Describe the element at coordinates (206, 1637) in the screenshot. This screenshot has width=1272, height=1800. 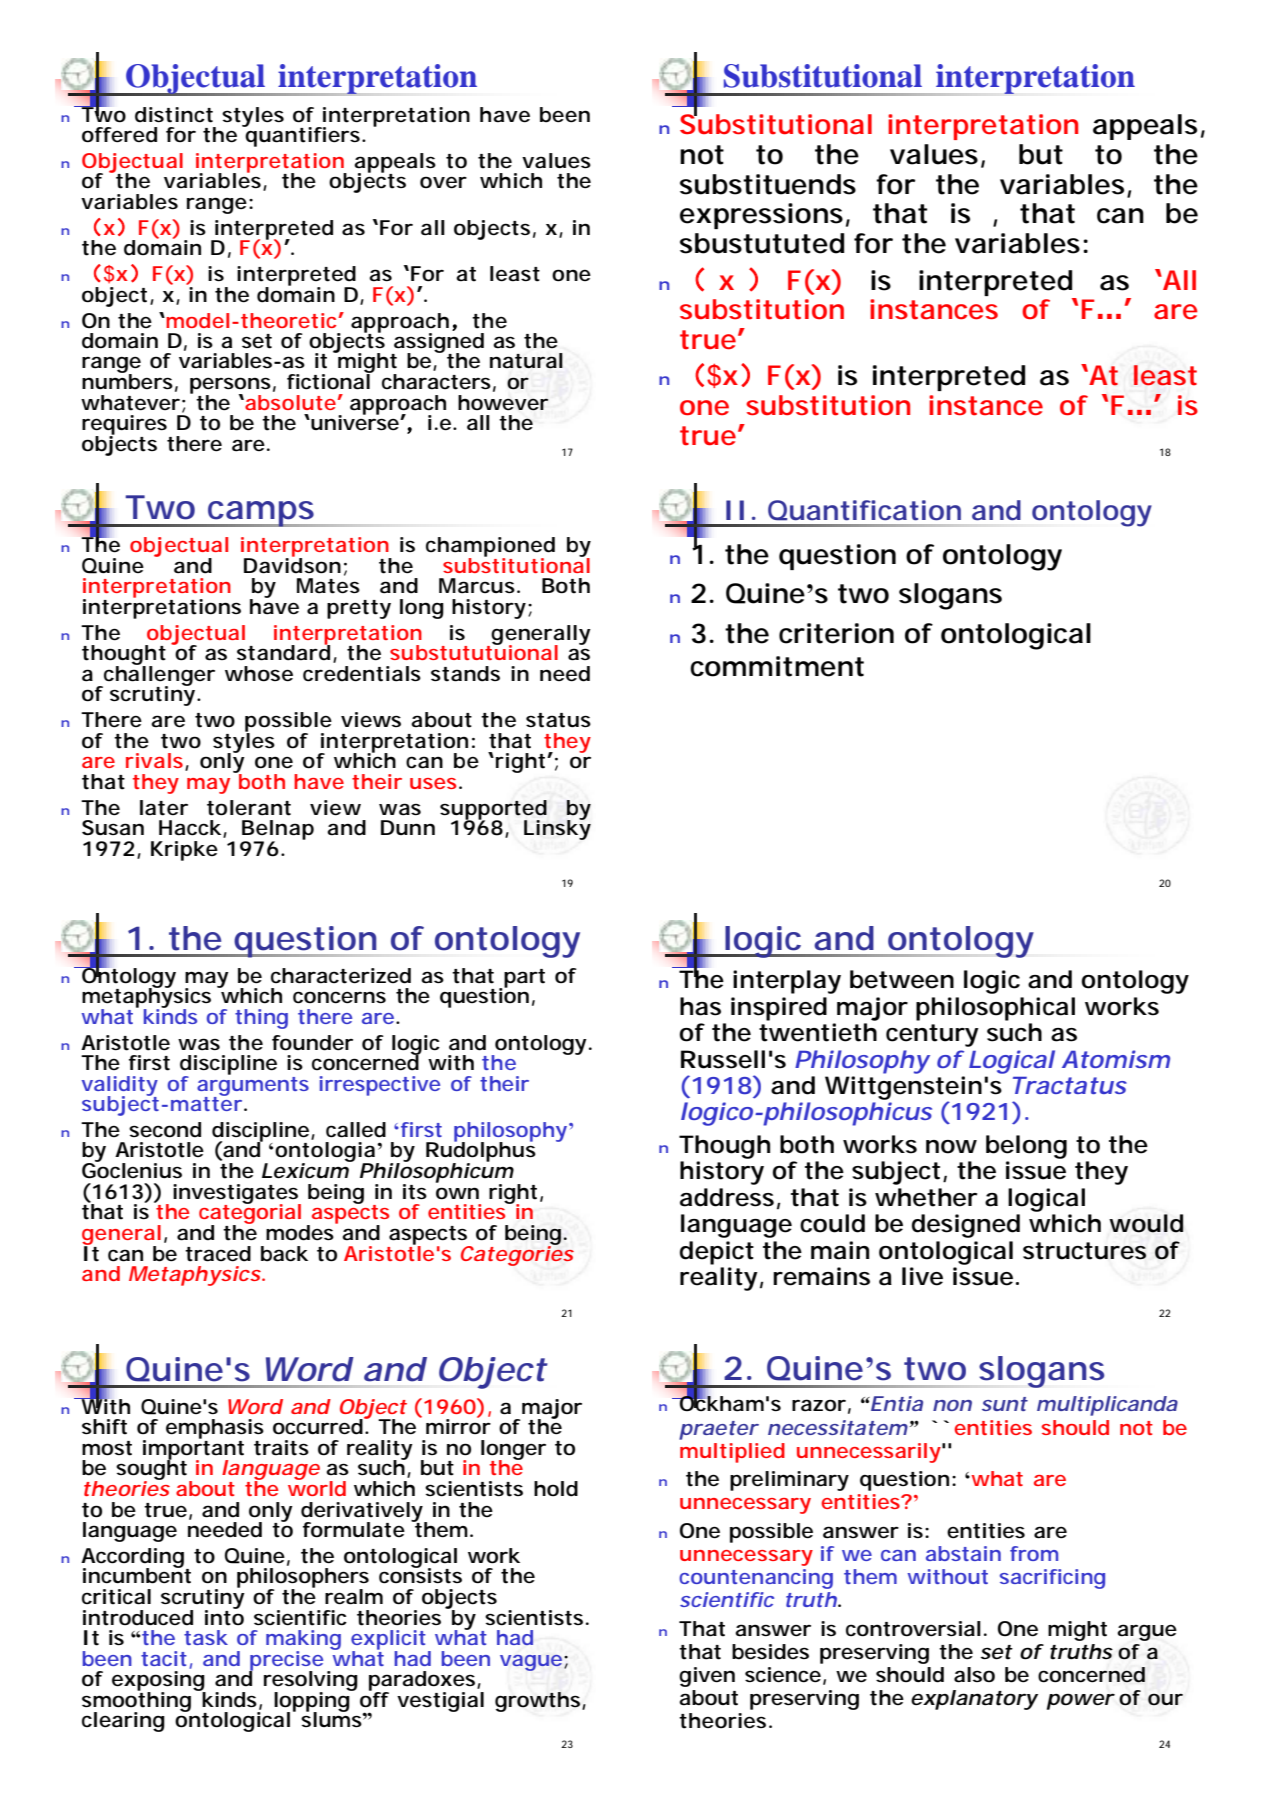
I see `task` at that location.
